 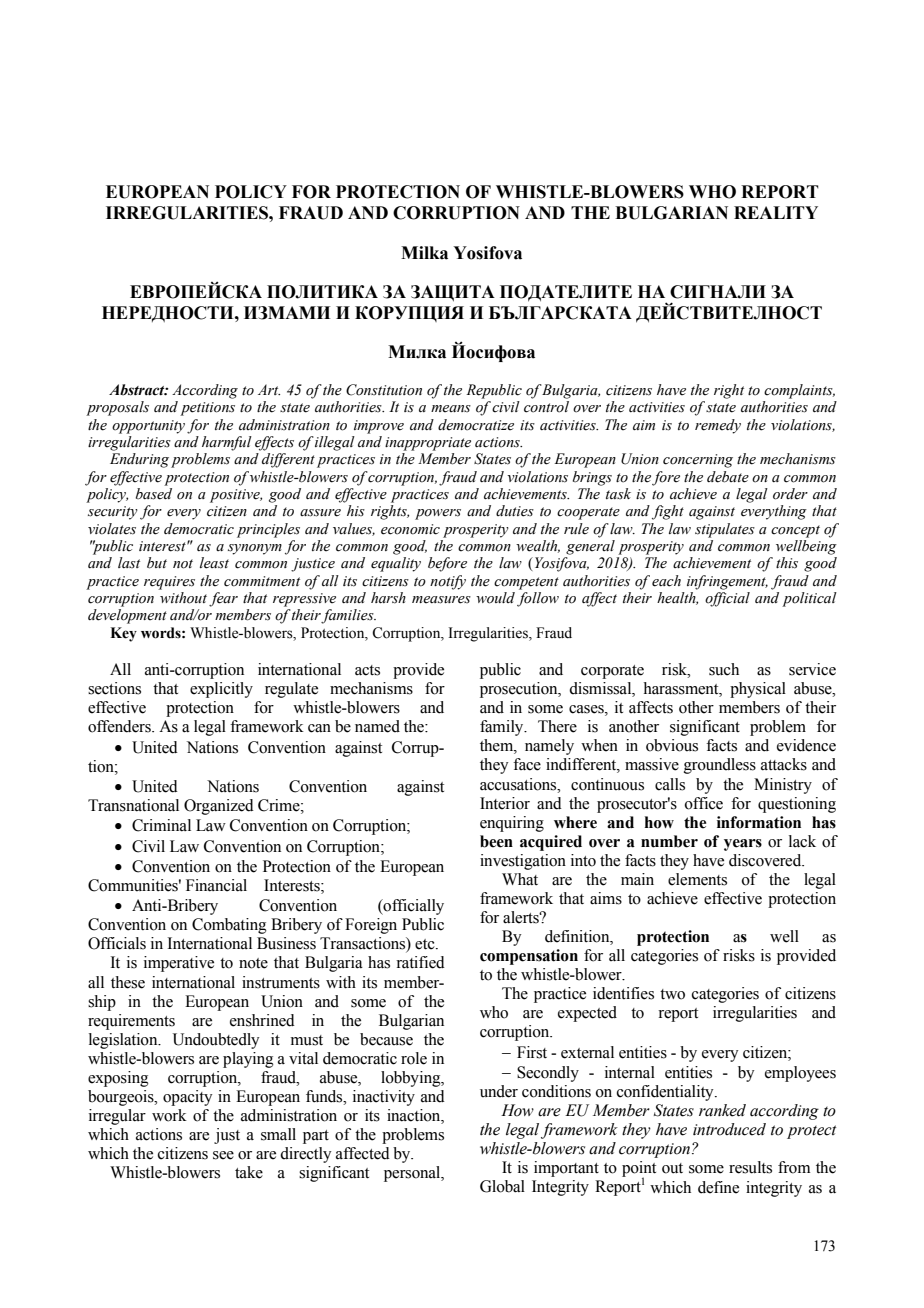 I want to click on see, so click(x=223, y=1155).
